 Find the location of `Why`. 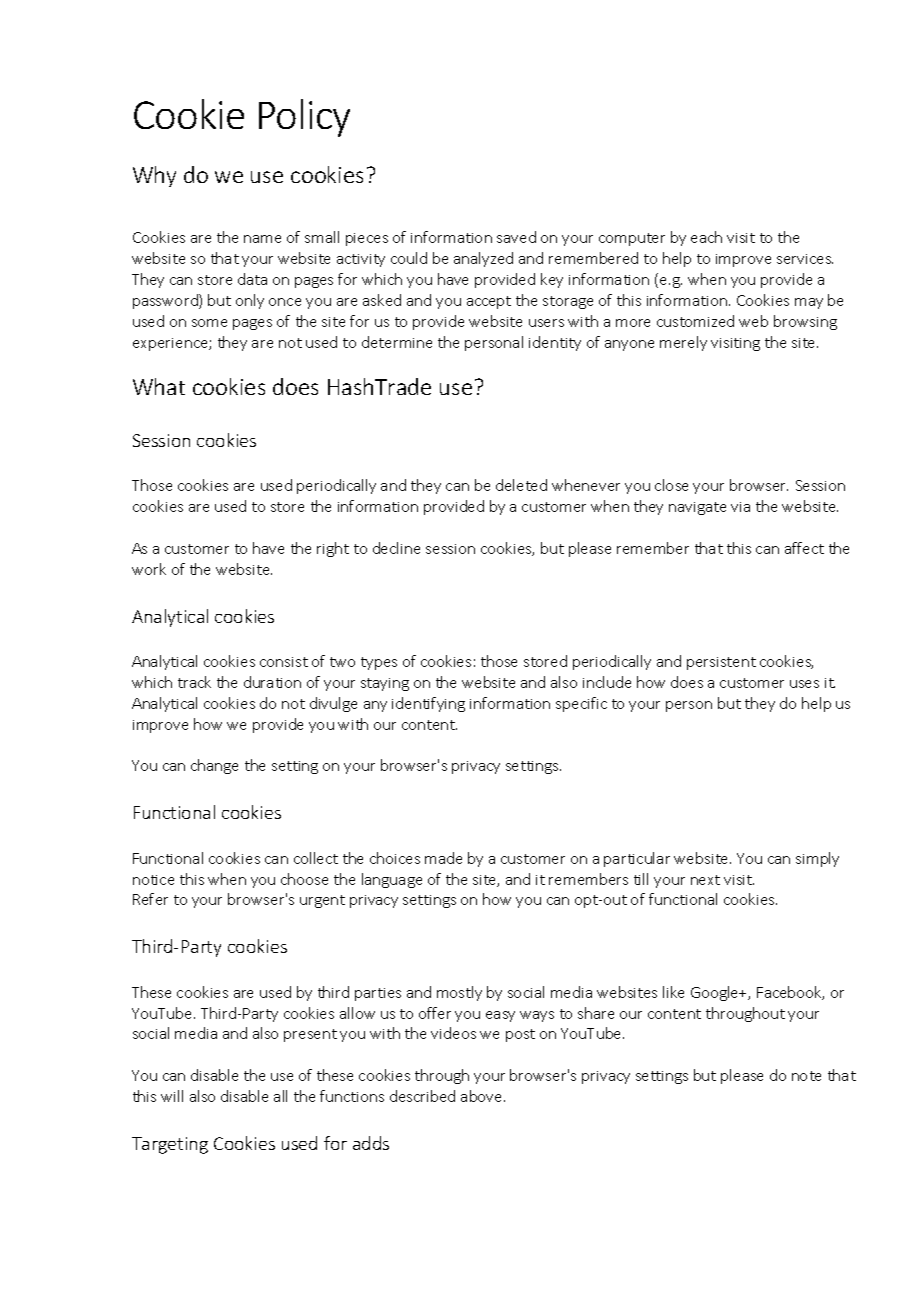

Why is located at coordinates (154, 176).
